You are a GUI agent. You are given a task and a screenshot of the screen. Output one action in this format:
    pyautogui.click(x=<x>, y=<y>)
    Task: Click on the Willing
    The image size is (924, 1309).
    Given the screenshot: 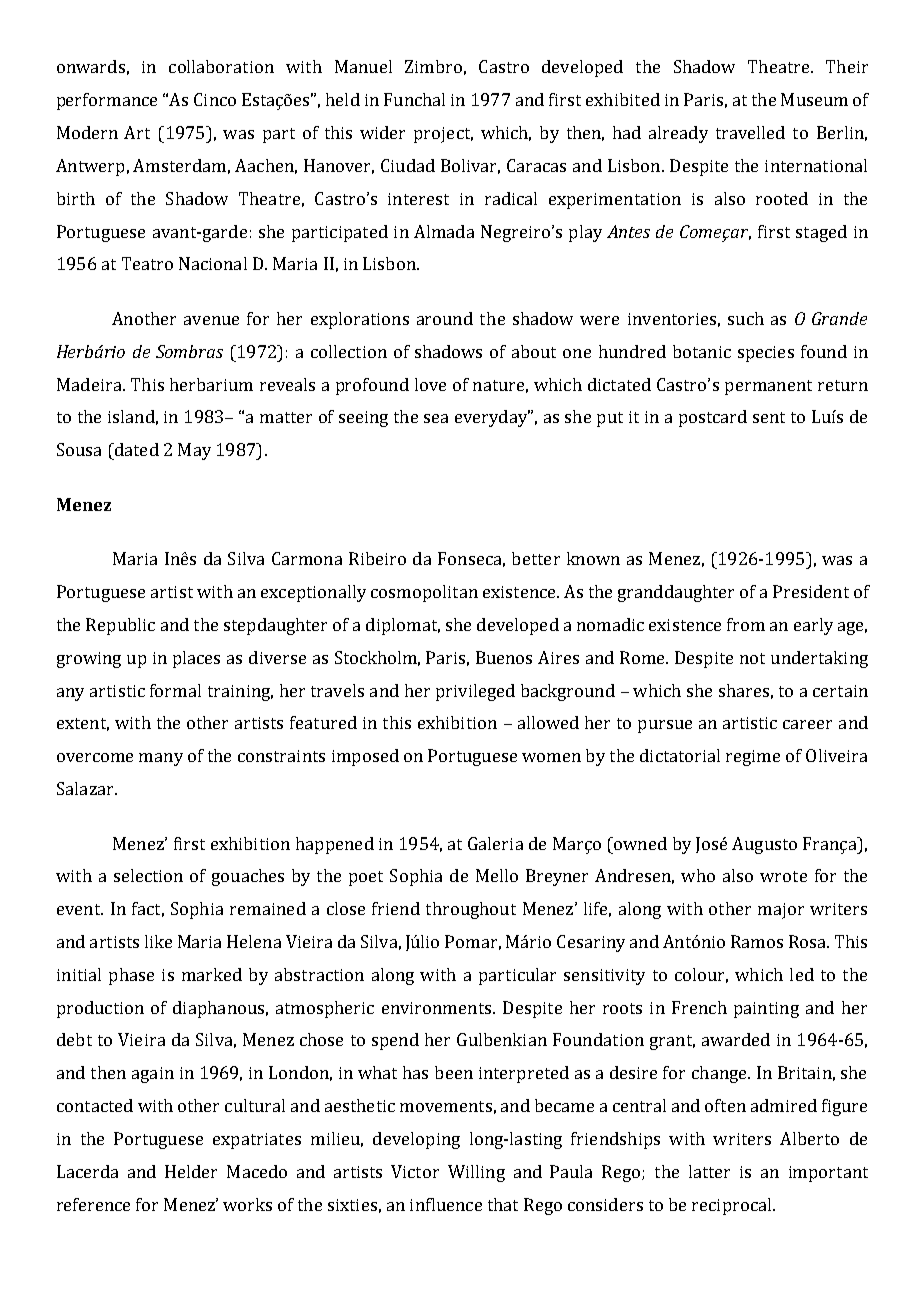 What is the action you would take?
    pyautogui.click(x=476, y=1173)
